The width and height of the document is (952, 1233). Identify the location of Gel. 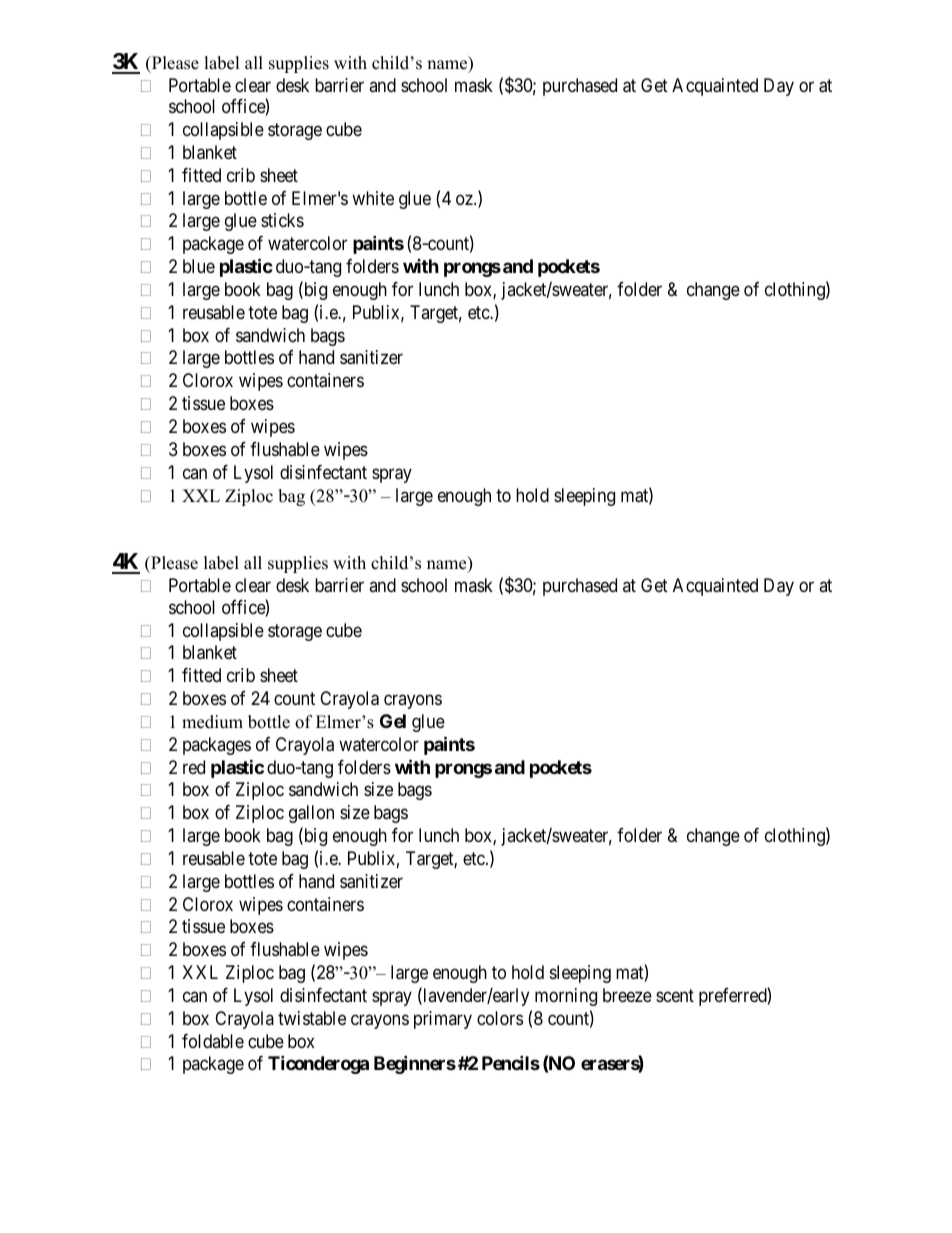
(393, 721).
